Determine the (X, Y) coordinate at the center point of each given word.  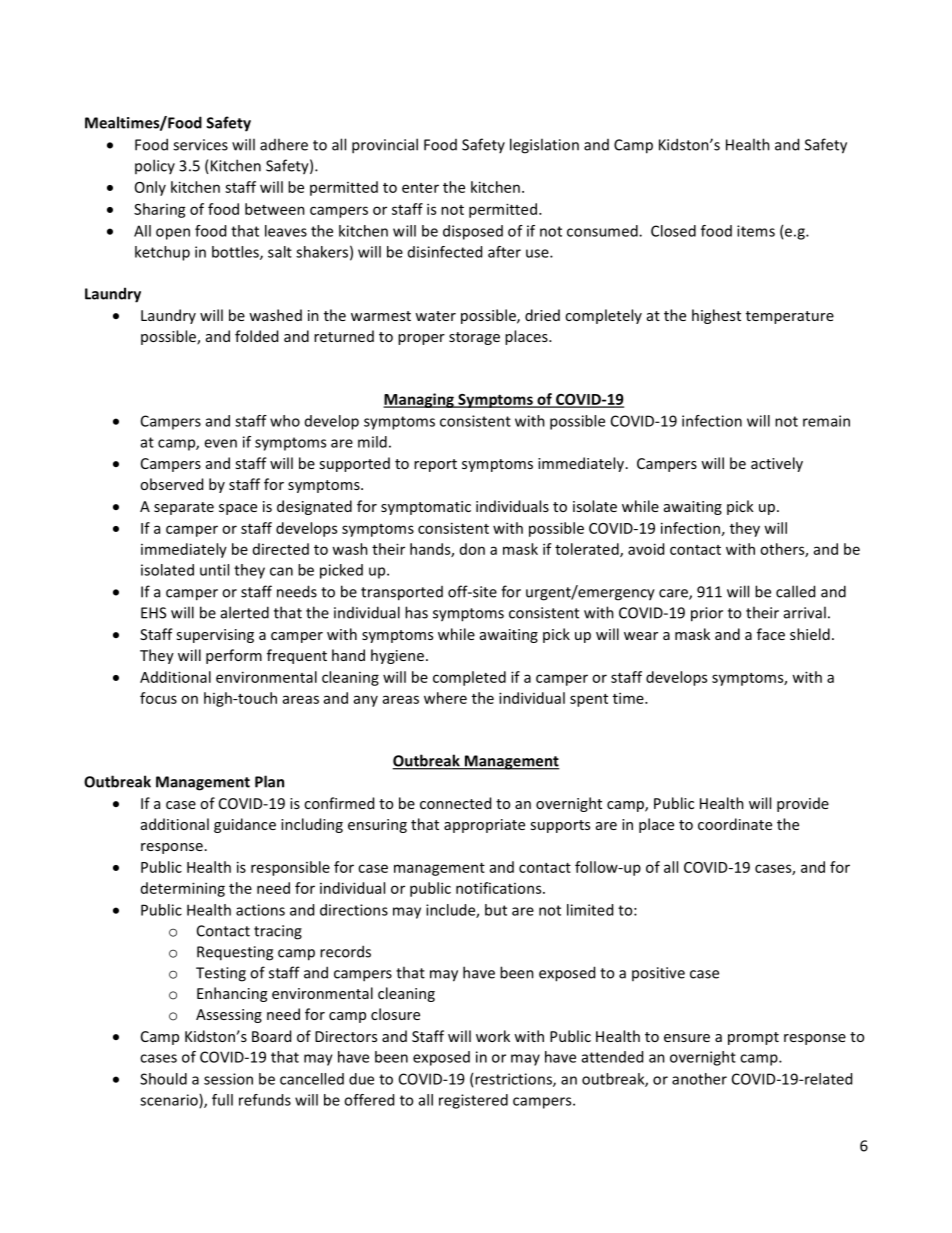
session (228, 1079)
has (416, 612)
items (756, 231)
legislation (544, 146)
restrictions (514, 1080)
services (200, 145)
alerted (245, 612)
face (771, 634)
